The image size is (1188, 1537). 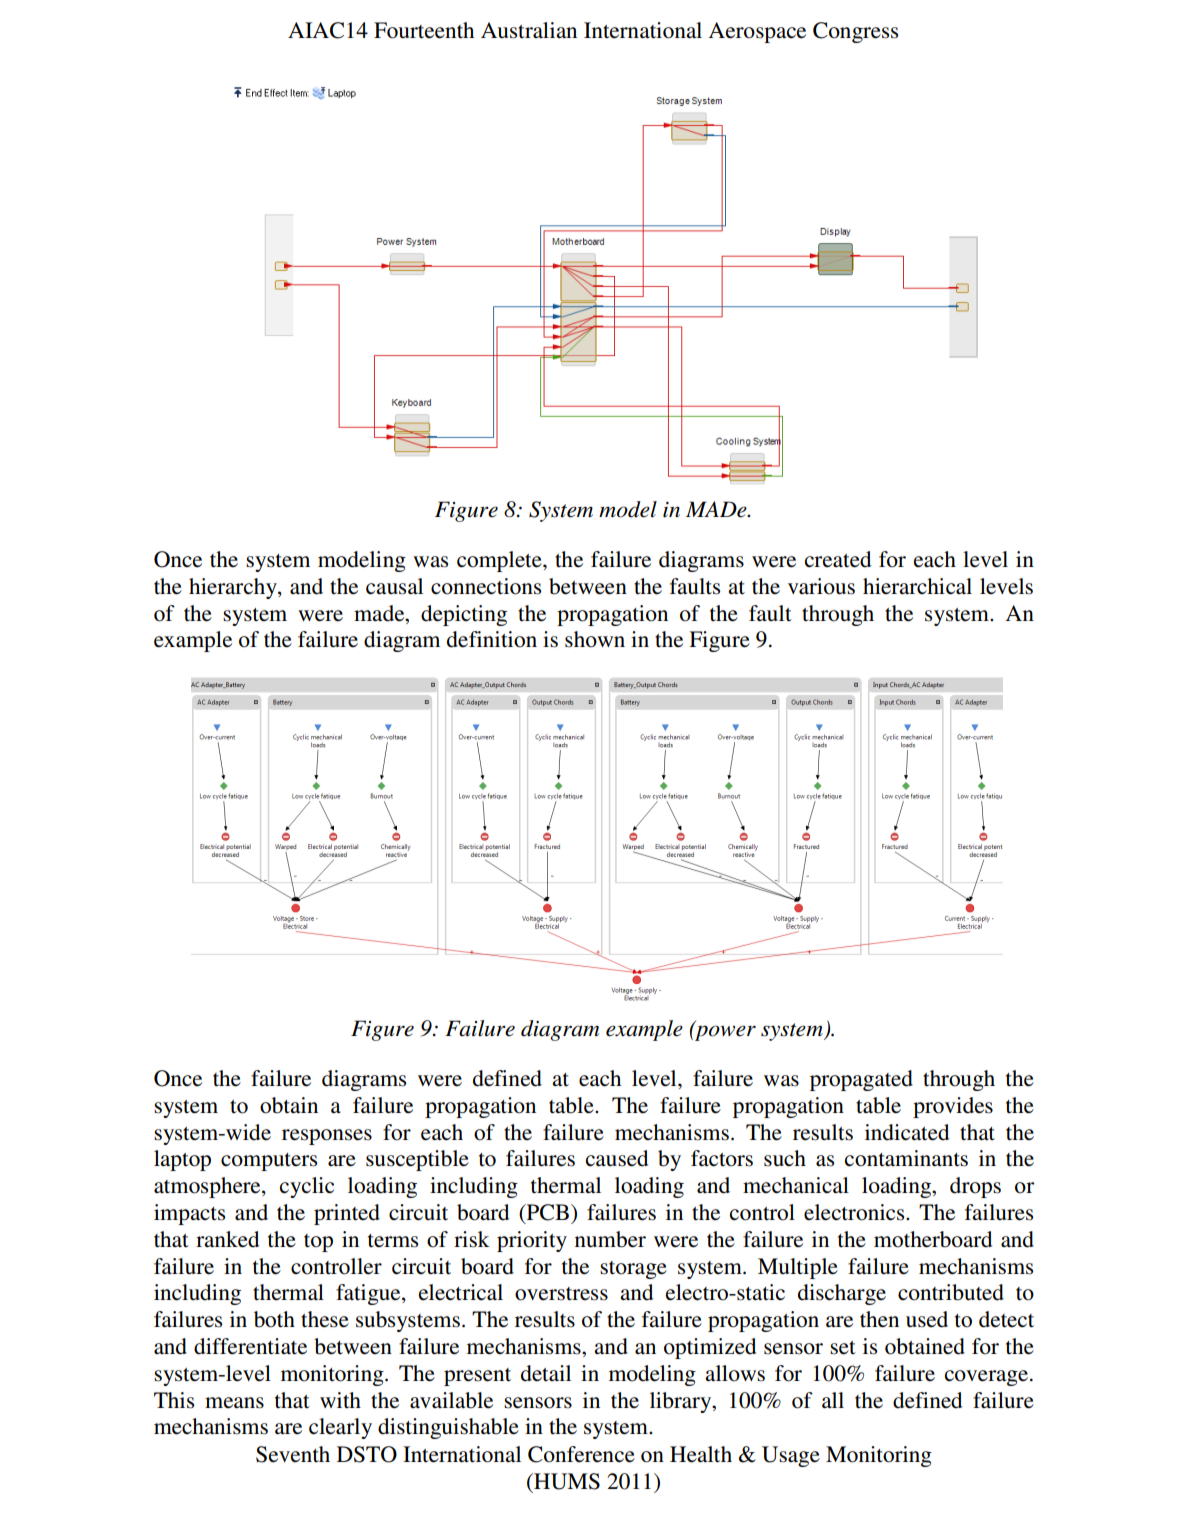 What do you see at coordinates (581, 1454) in the screenshot?
I see `Conference` at bounding box center [581, 1454].
